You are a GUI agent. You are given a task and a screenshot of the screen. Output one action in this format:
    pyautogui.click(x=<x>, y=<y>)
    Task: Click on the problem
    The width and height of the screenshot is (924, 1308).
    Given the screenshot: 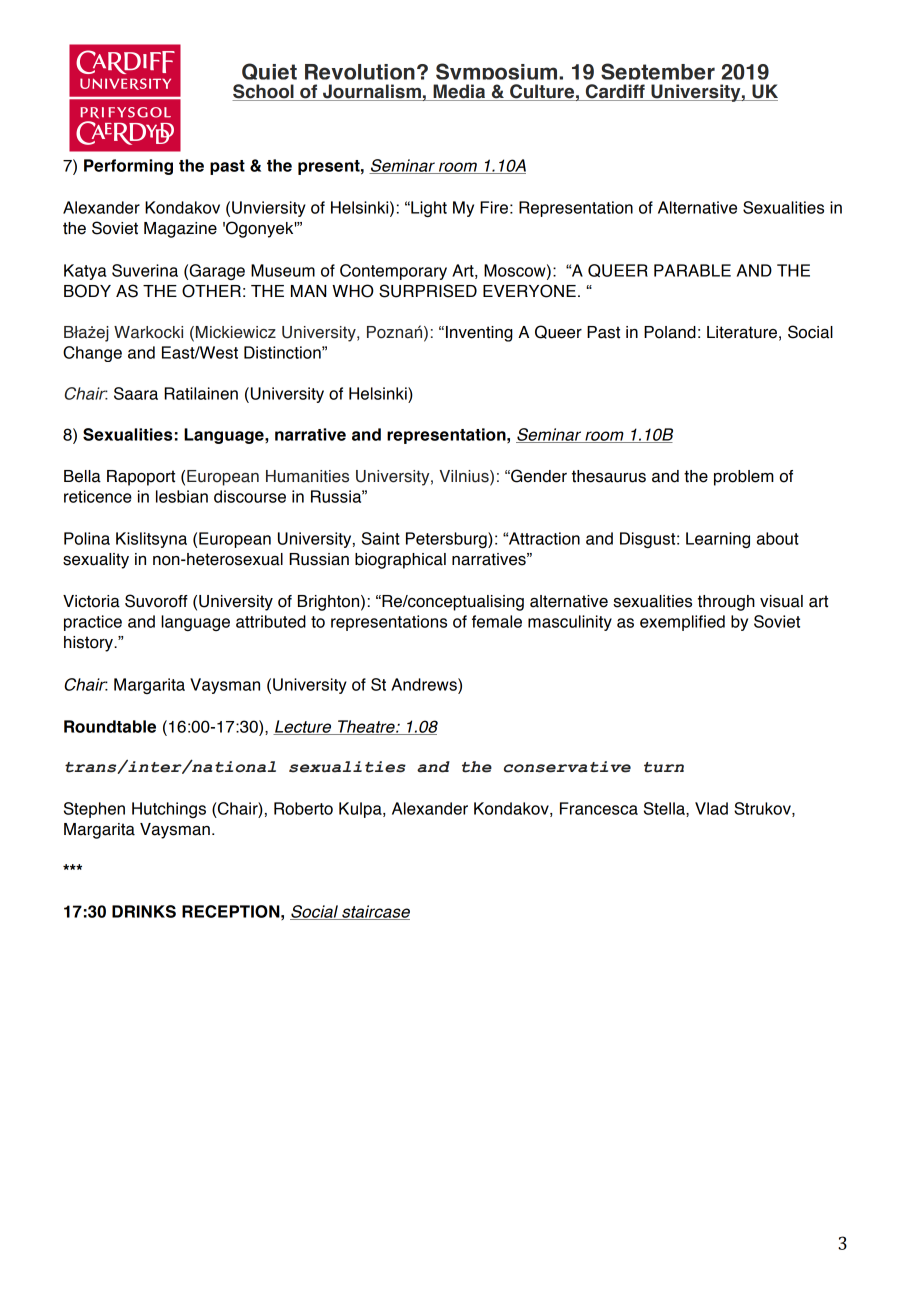 What is the action you would take?
    pyautogui.click(x=744, y=478)
